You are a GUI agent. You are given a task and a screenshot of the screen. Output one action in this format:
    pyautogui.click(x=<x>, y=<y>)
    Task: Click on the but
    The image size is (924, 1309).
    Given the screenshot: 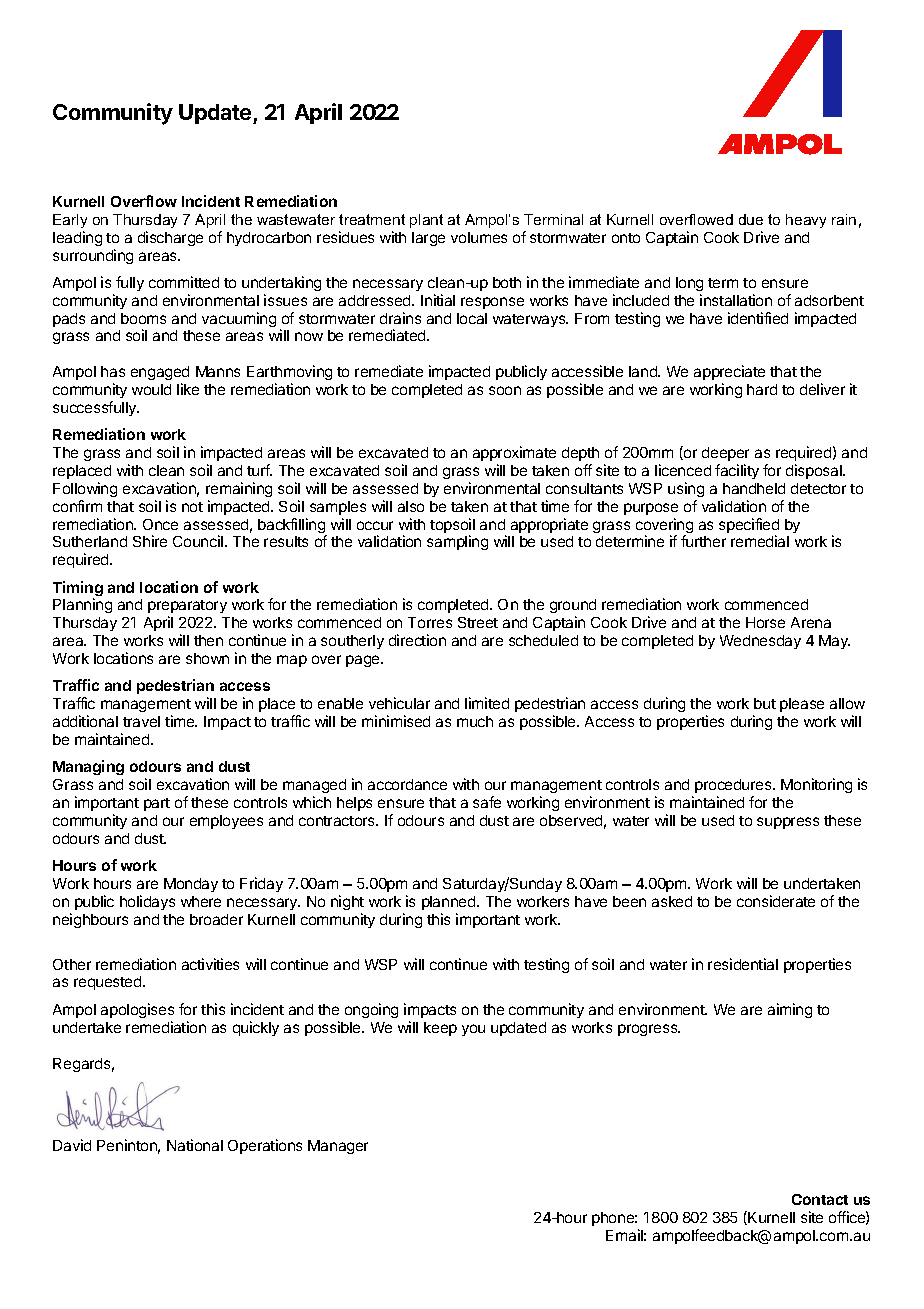 What is the action you would take?
    pyautogui.click(x=765, y=703)
